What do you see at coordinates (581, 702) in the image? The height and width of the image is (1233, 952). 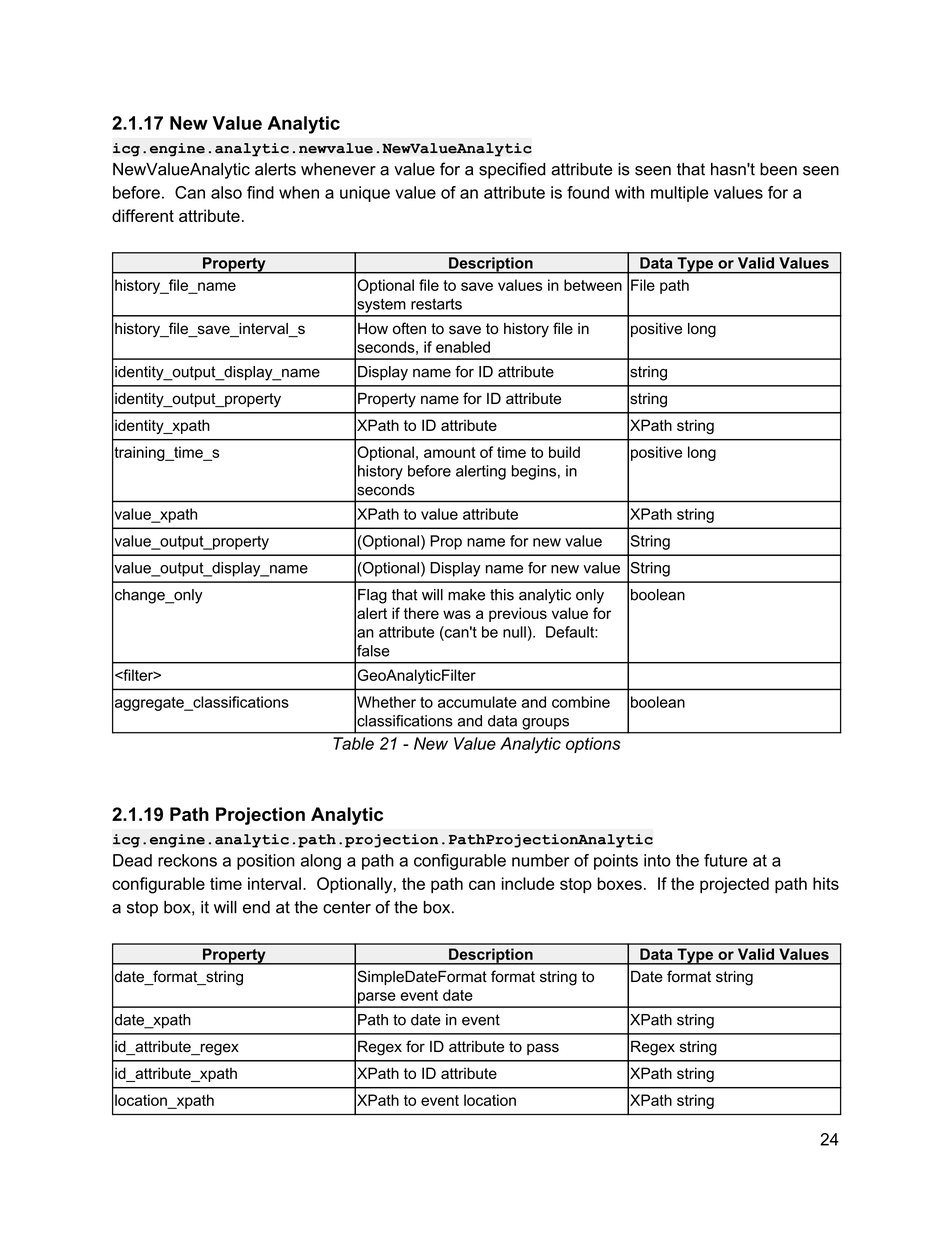 I see `combine` at bounding box center [581, 702].
